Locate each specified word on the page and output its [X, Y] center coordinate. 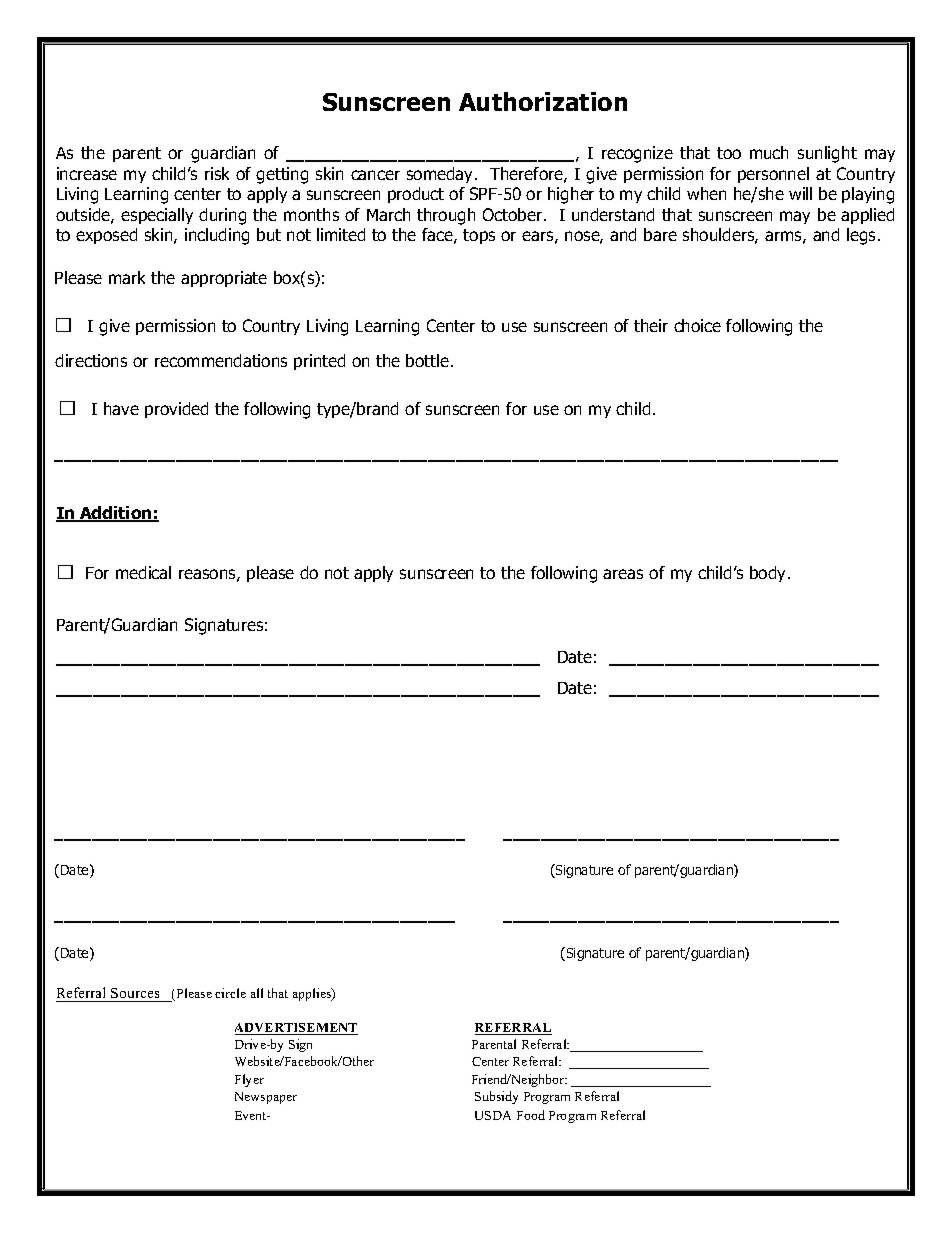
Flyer [249, 1080]
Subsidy [496, 1097]
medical [143, 572]
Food [531, 1115]
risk [217, 173]
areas [623, 574]
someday [441, 175]
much [769, 152]
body [769, 574]
